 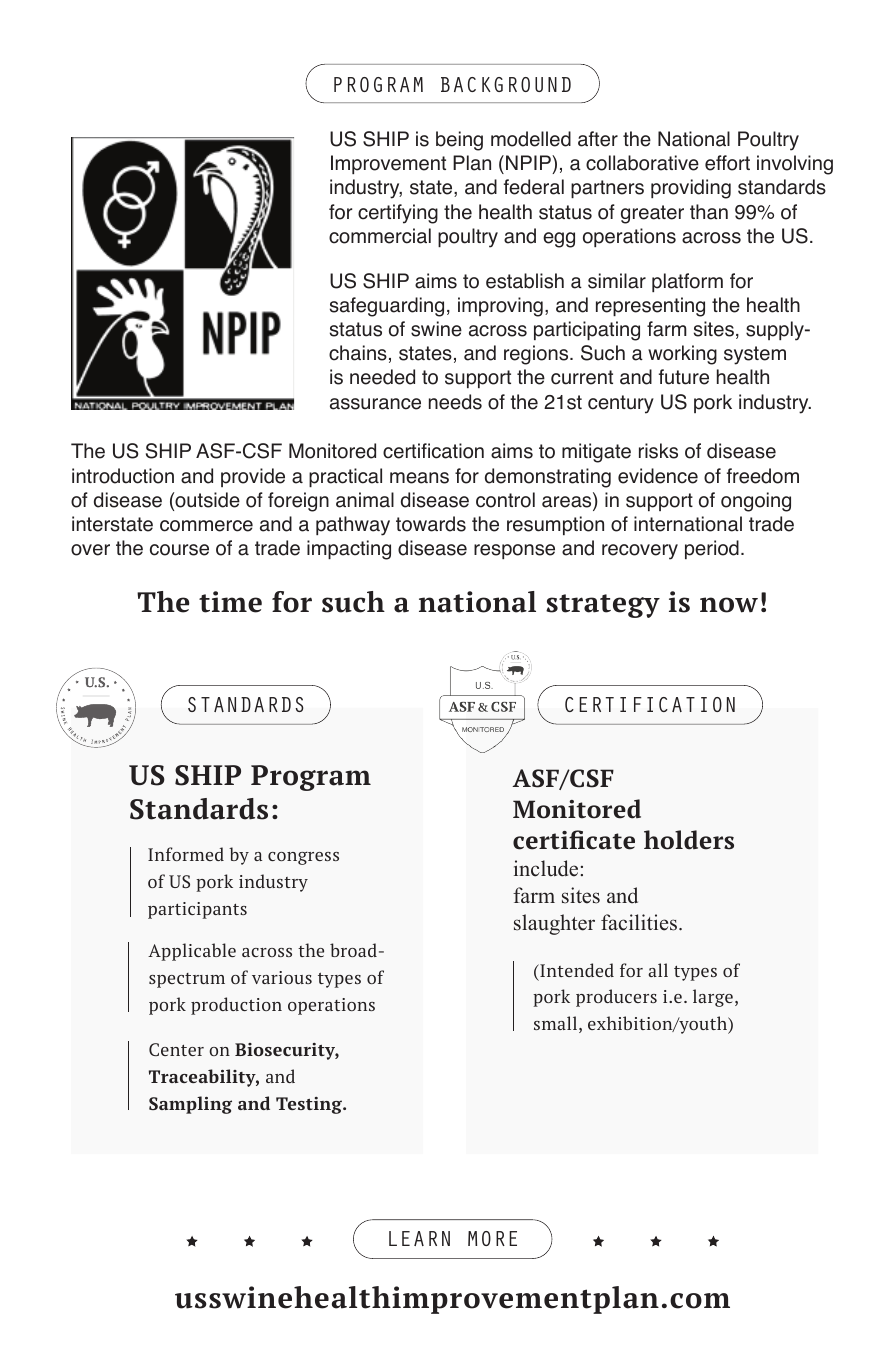 I want to click on time, so click(x=230, y=602).
